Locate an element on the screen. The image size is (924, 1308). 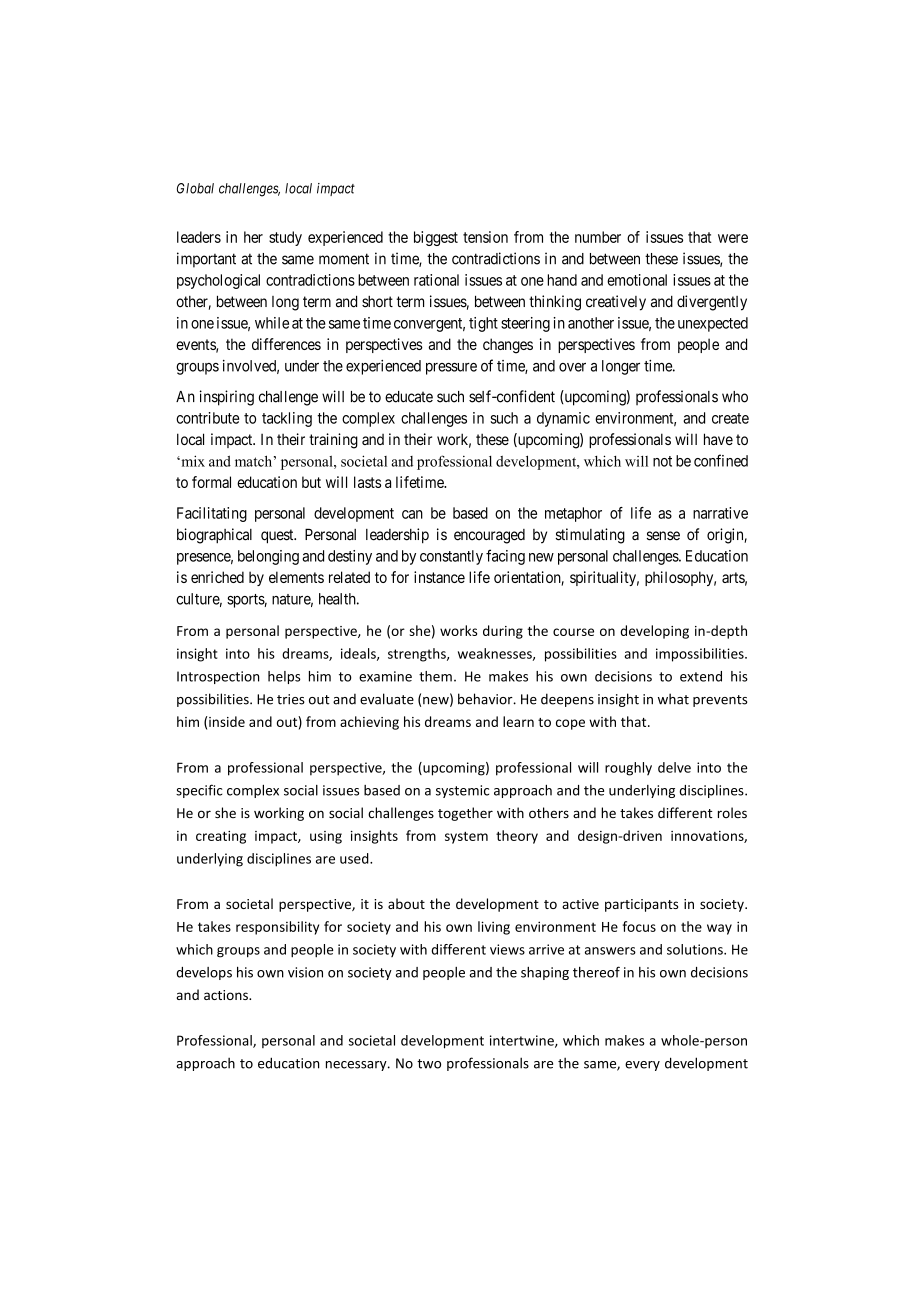
have is located at coordinates (718, 439).
